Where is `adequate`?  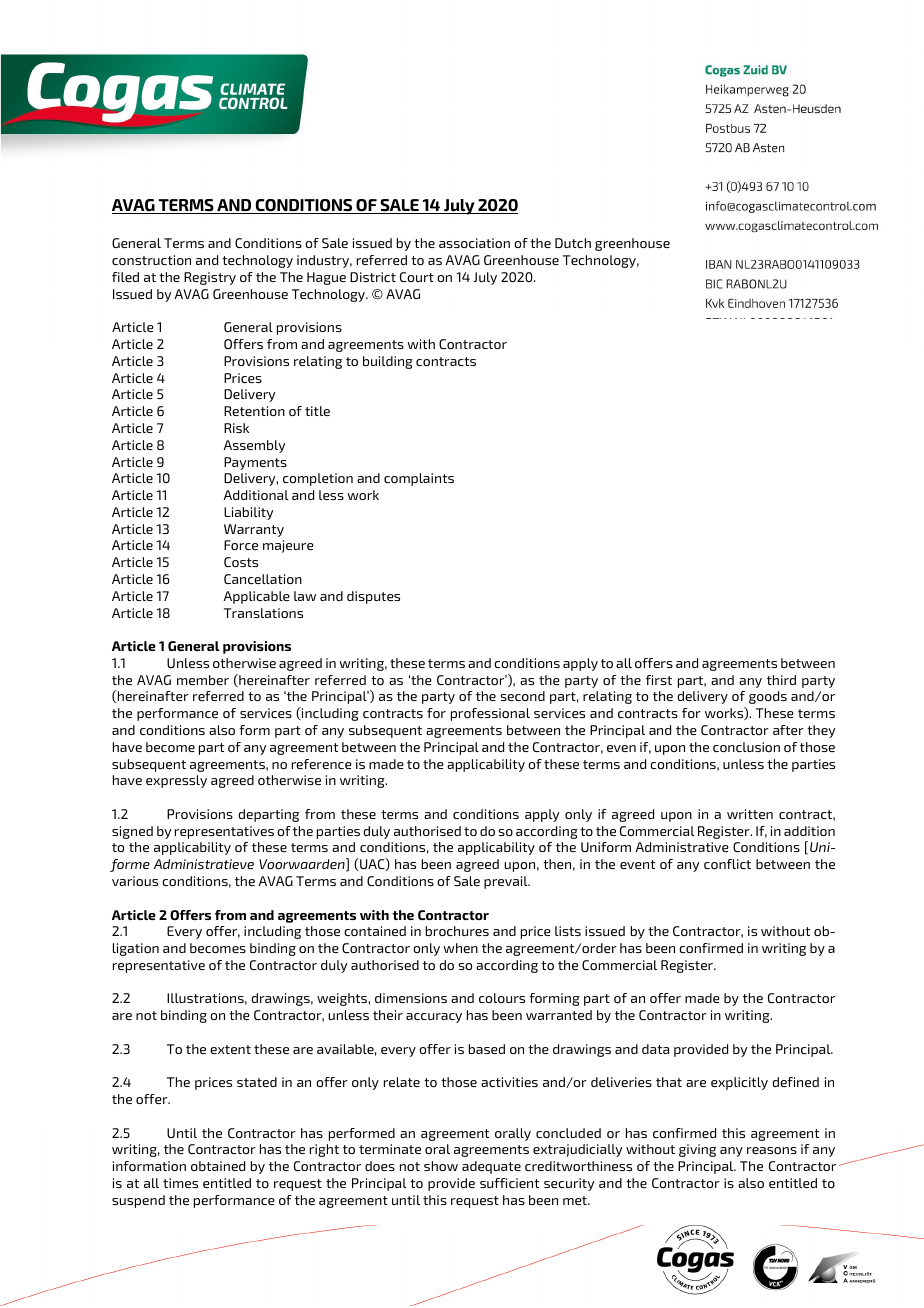
adequate is located at coordinates (491, 1167).
